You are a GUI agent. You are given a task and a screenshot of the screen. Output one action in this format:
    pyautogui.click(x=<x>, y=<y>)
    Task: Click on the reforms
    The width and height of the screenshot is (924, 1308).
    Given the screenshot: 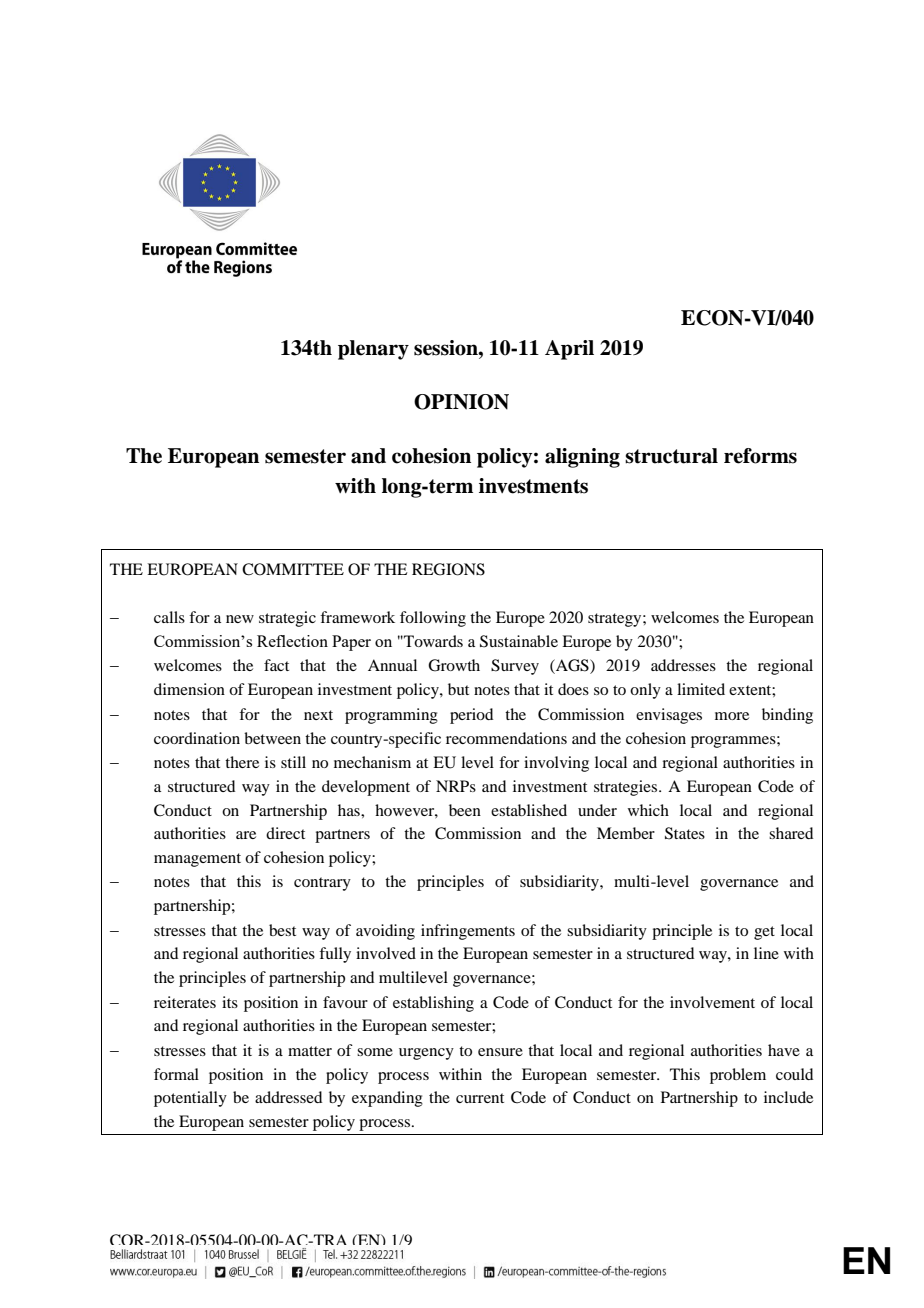 What is the action you would take?
    pyautogui.click(x=760, y=456)
